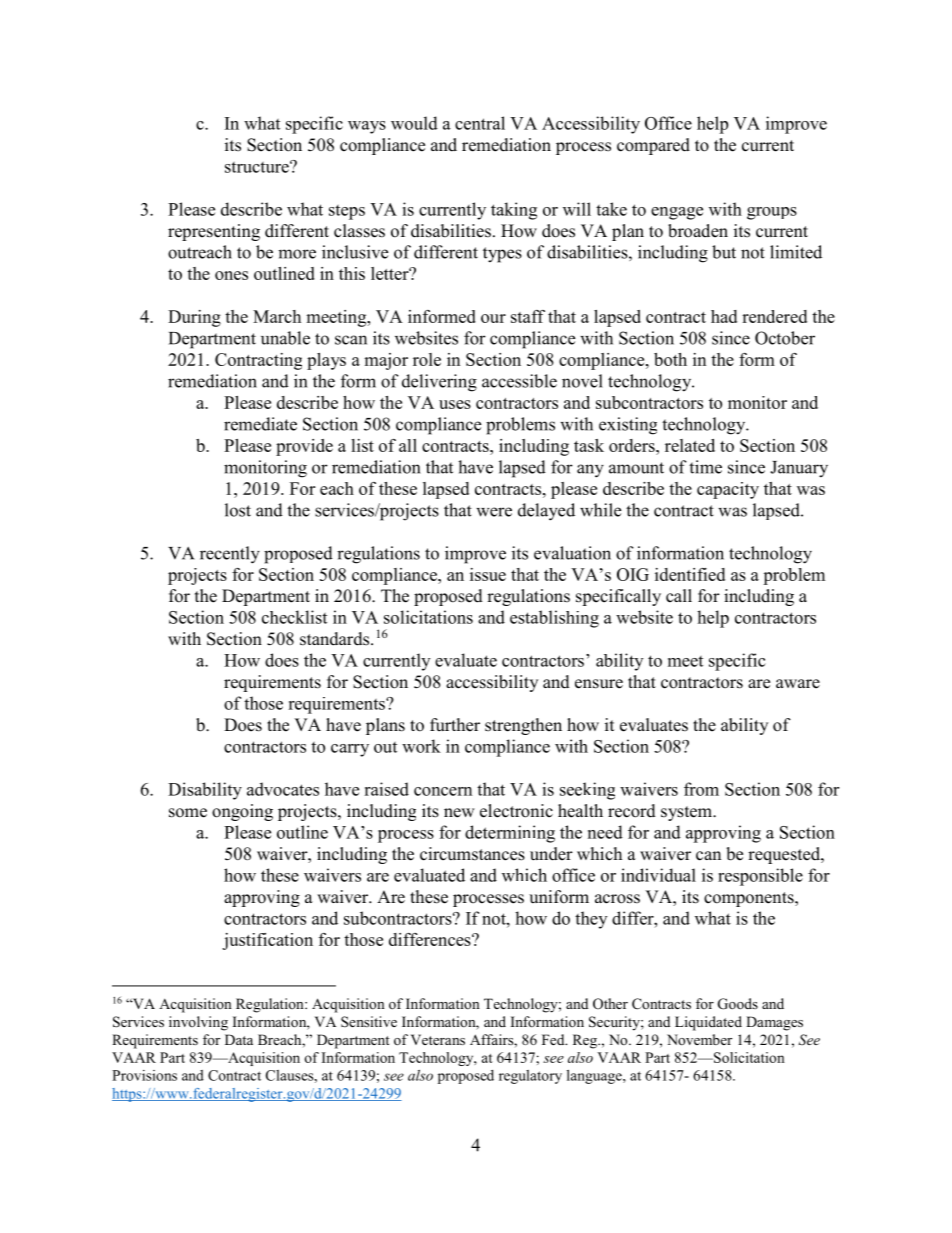 The height and width of the screenshot is (1233, 952). What do you see at coordinates (230, 555) in the screenshot?
I see `recently` at bounding box center [230, 555].
